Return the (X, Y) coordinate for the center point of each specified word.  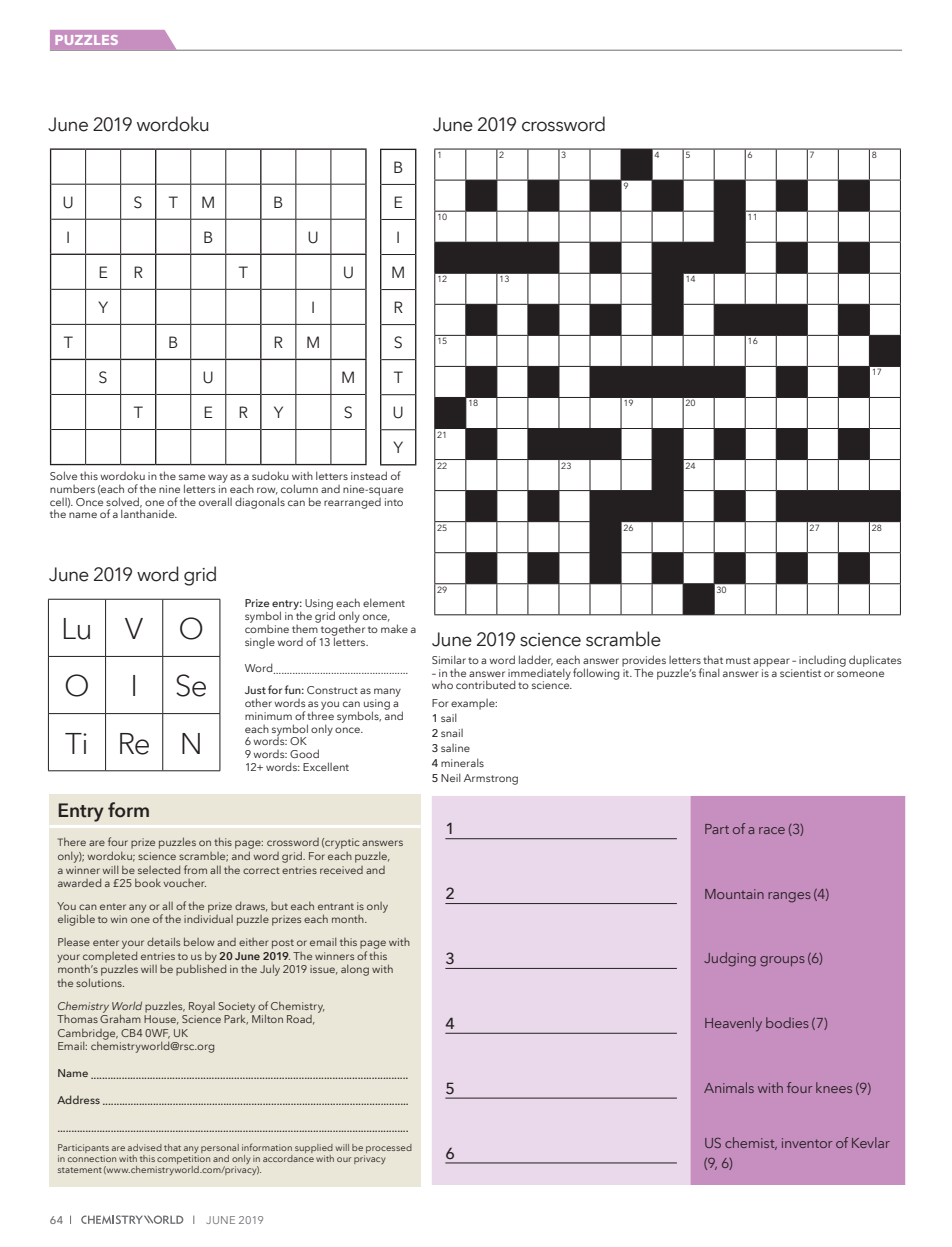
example (474, 704)
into (394, 502)
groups (782, 961)
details (163, 941)
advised (145, 1147)
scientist (800, 673)
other (258, 702)
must (738, 660)
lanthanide (149, 513)
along (355, 970)
